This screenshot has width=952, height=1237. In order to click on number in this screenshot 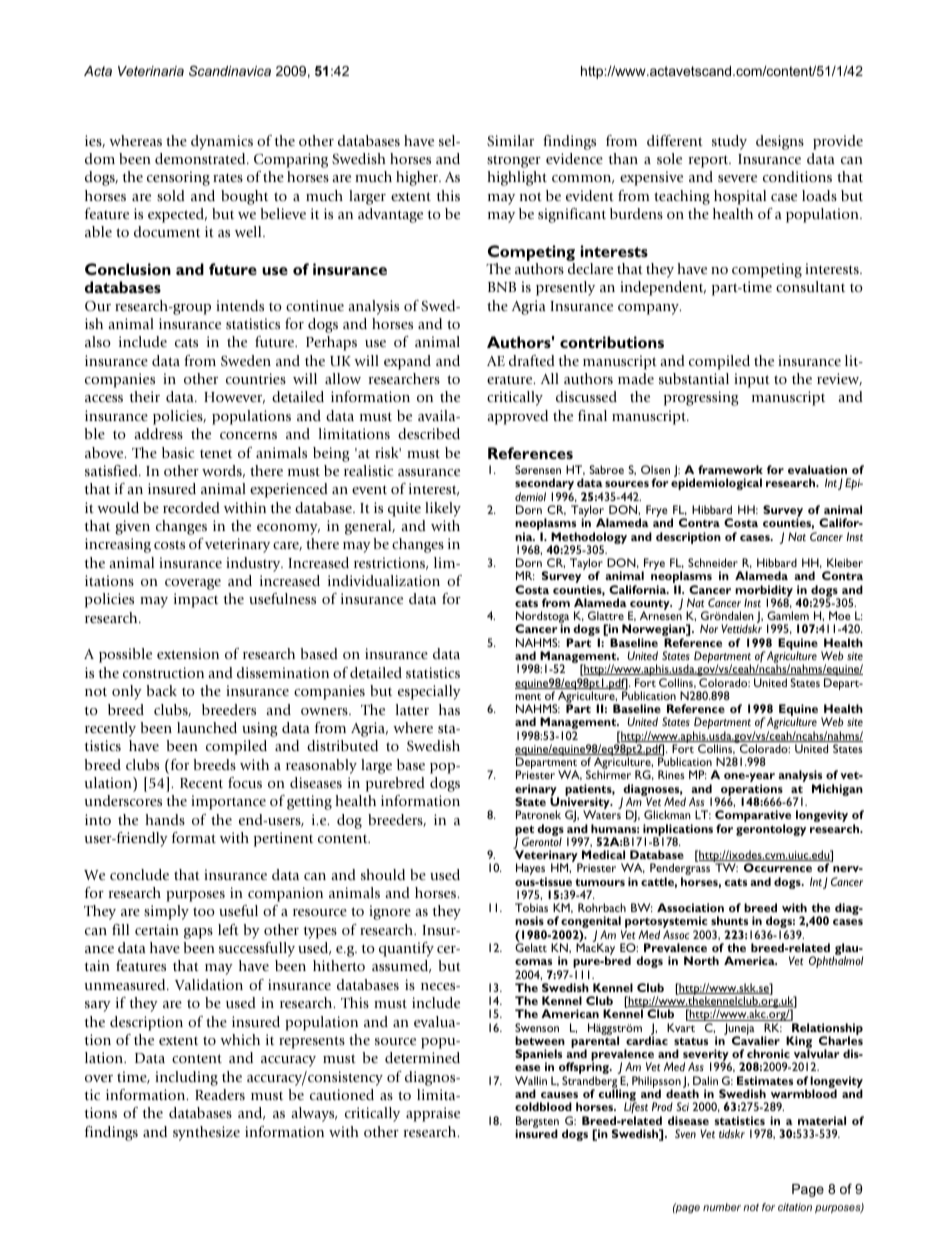, I will do `click(722, 1207)`.
